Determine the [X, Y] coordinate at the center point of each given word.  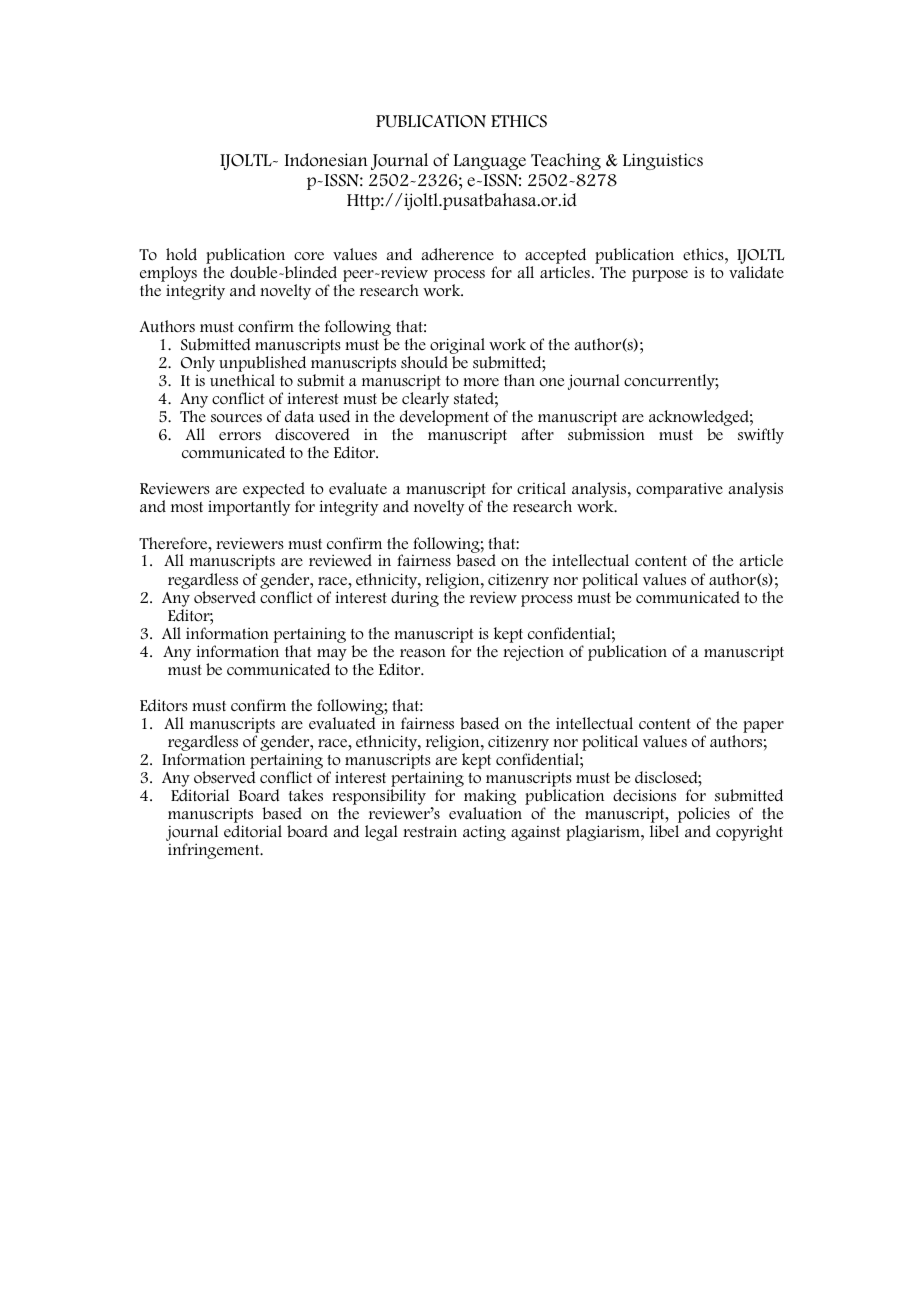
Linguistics [663, 161]
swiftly [761, 436]
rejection [533, 653]
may [332, 655]
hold [181, 254]
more [481, 382]
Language [490, 162]
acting [484, 833]
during [415, 599]
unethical [242, 380]
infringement [215, 851]
